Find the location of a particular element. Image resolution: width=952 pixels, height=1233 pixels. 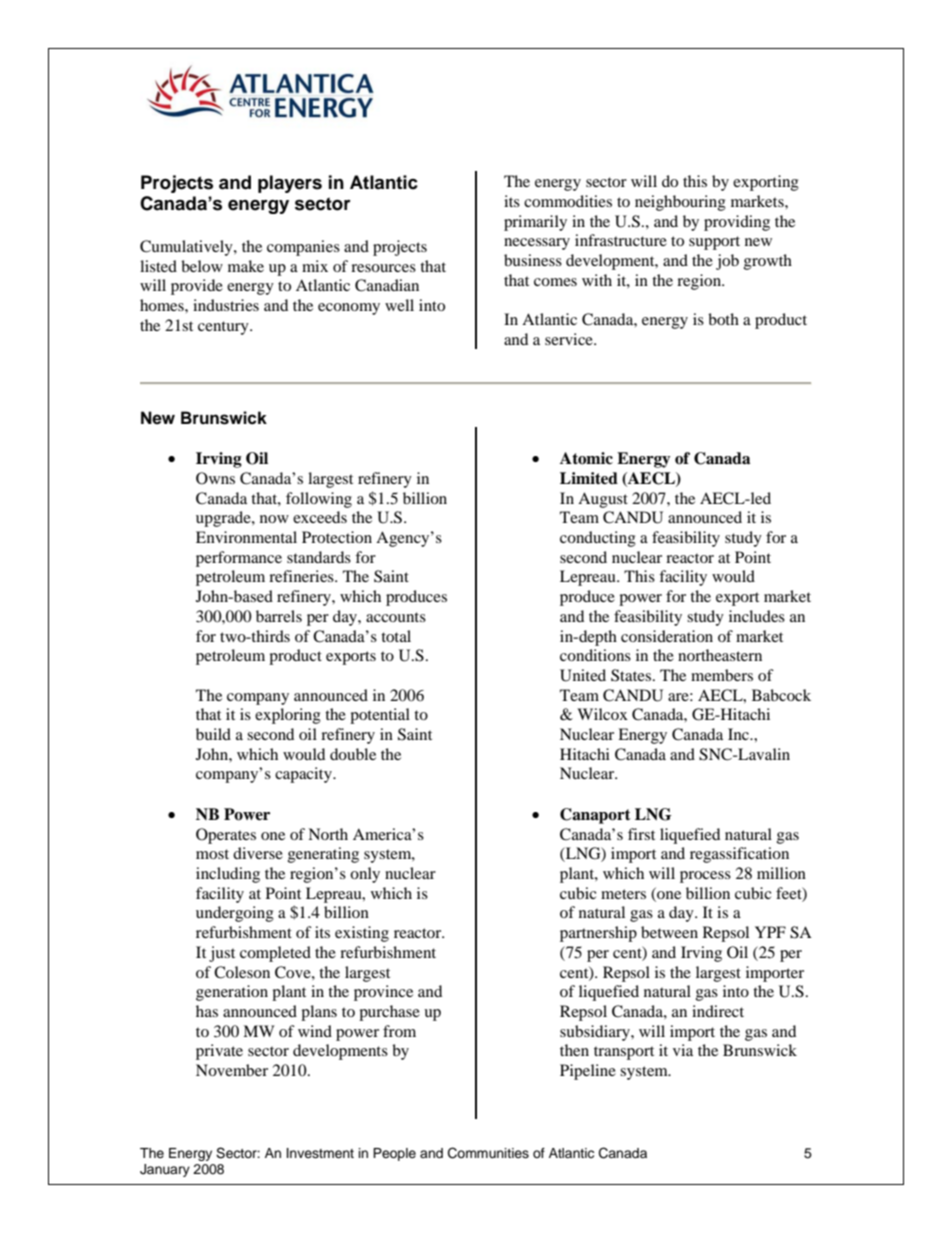

existing is located at coordinates (362, 934).
